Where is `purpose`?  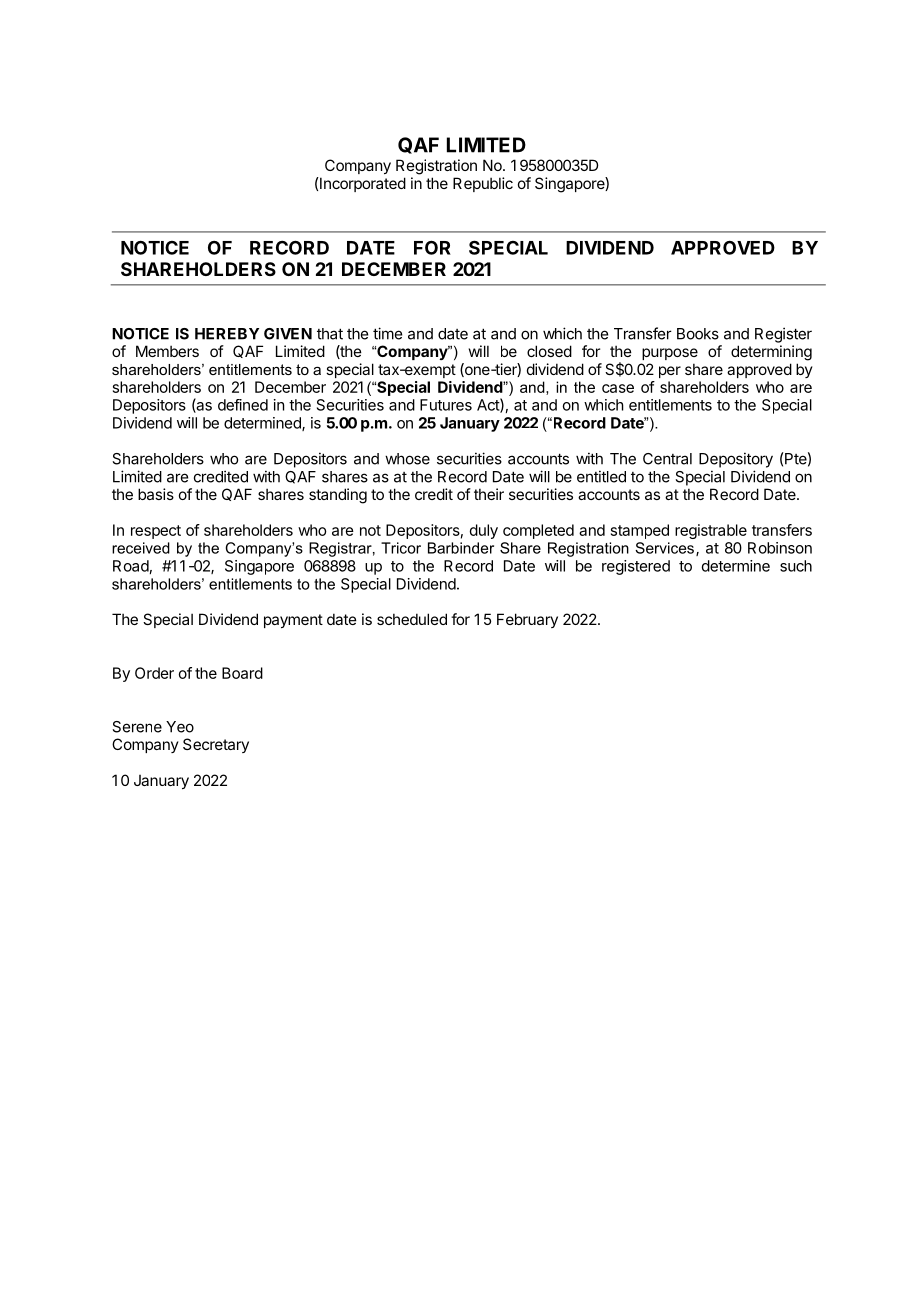 purpose is located at coordinates (670, 354).
